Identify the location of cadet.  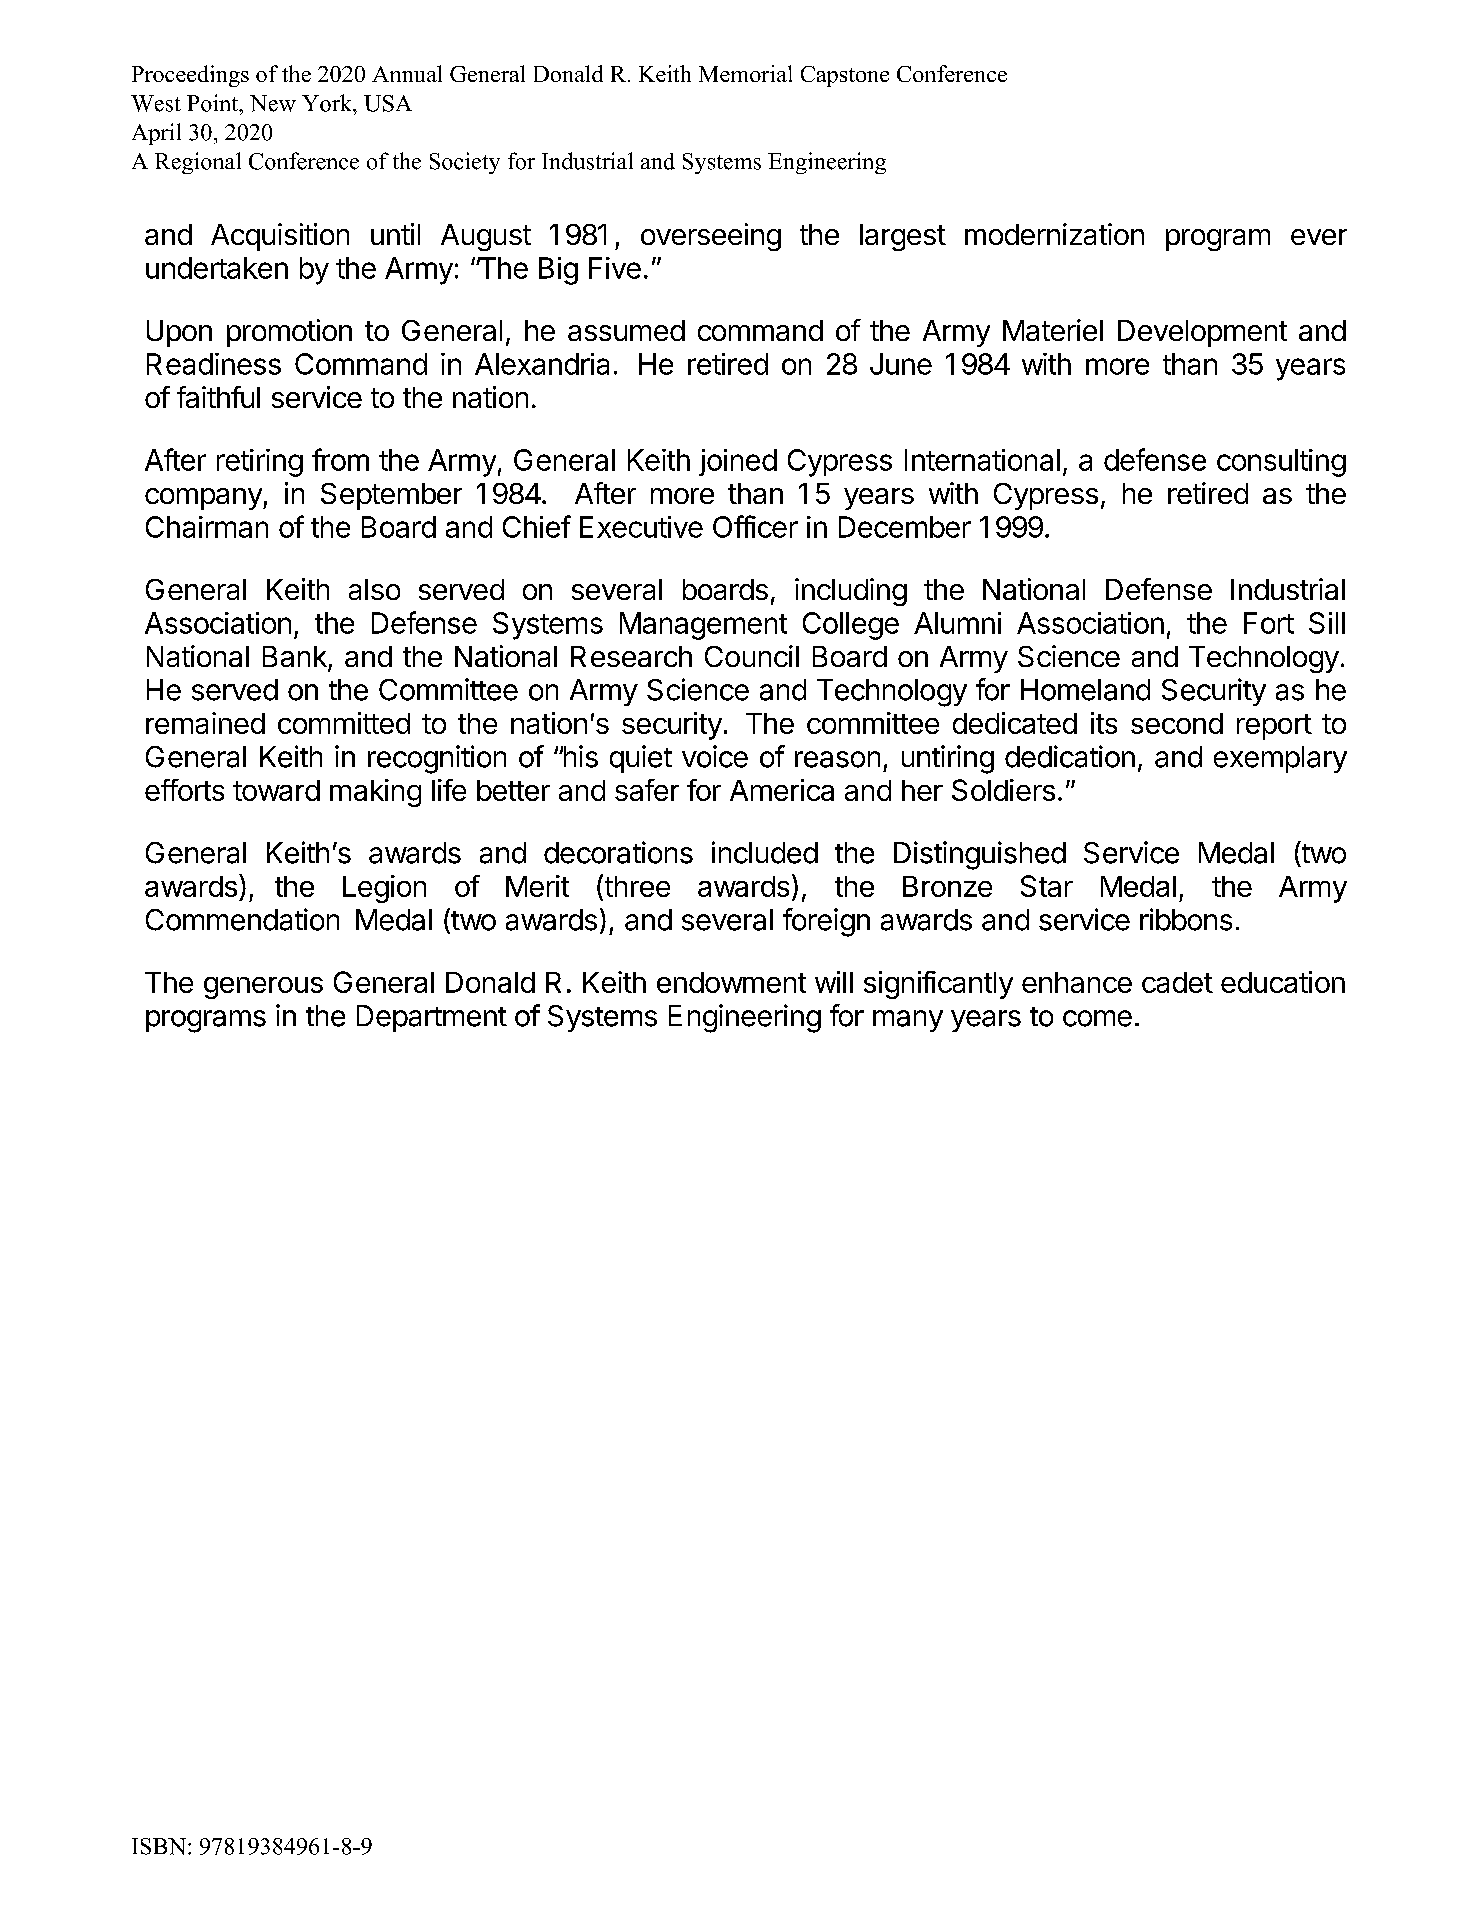
(1177, 982).
